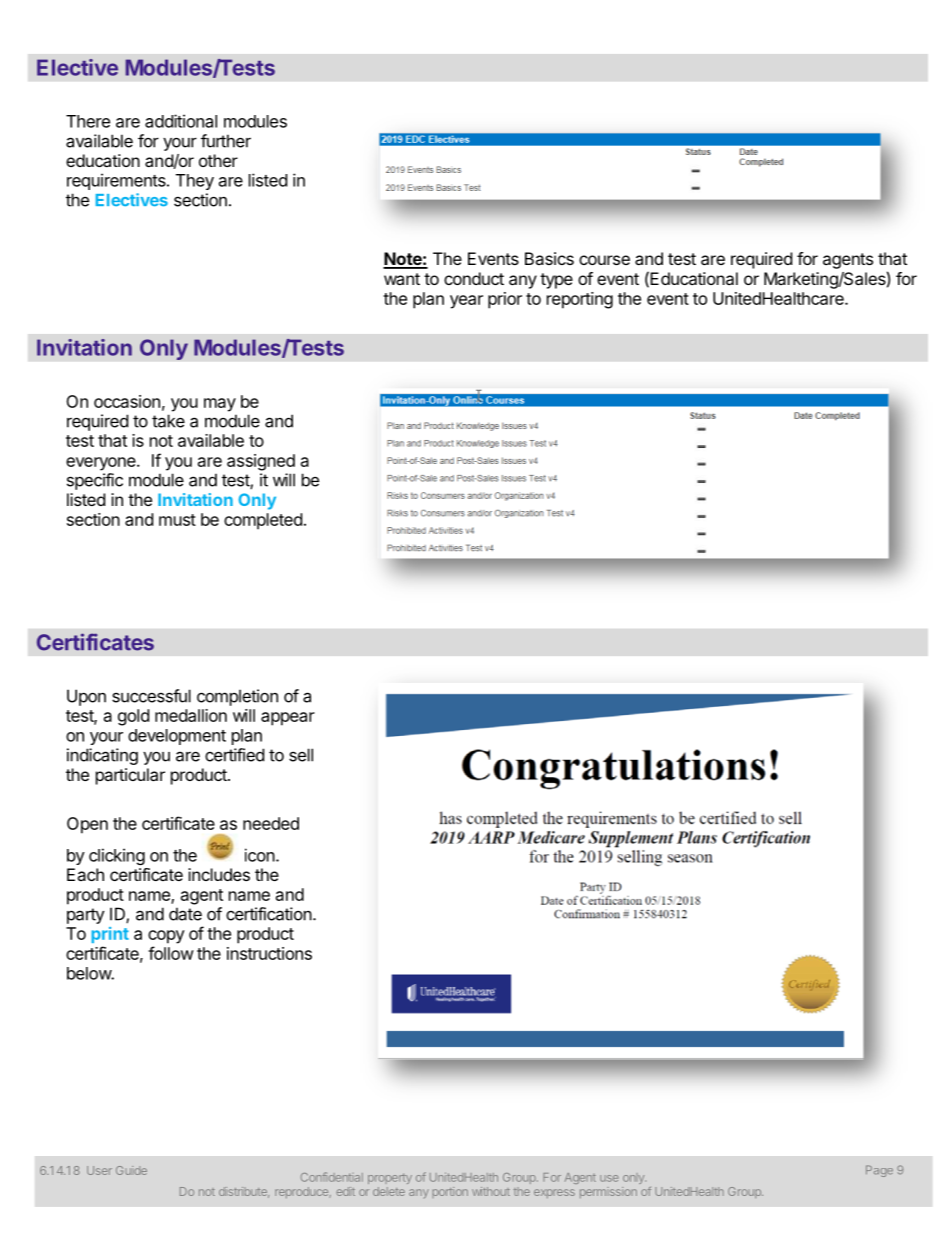 This screenshot has height=1233, width=952. What do you see at coordinates (288, 719) in the screenshot?
I see `appear` at bounding box center [288, 719].
